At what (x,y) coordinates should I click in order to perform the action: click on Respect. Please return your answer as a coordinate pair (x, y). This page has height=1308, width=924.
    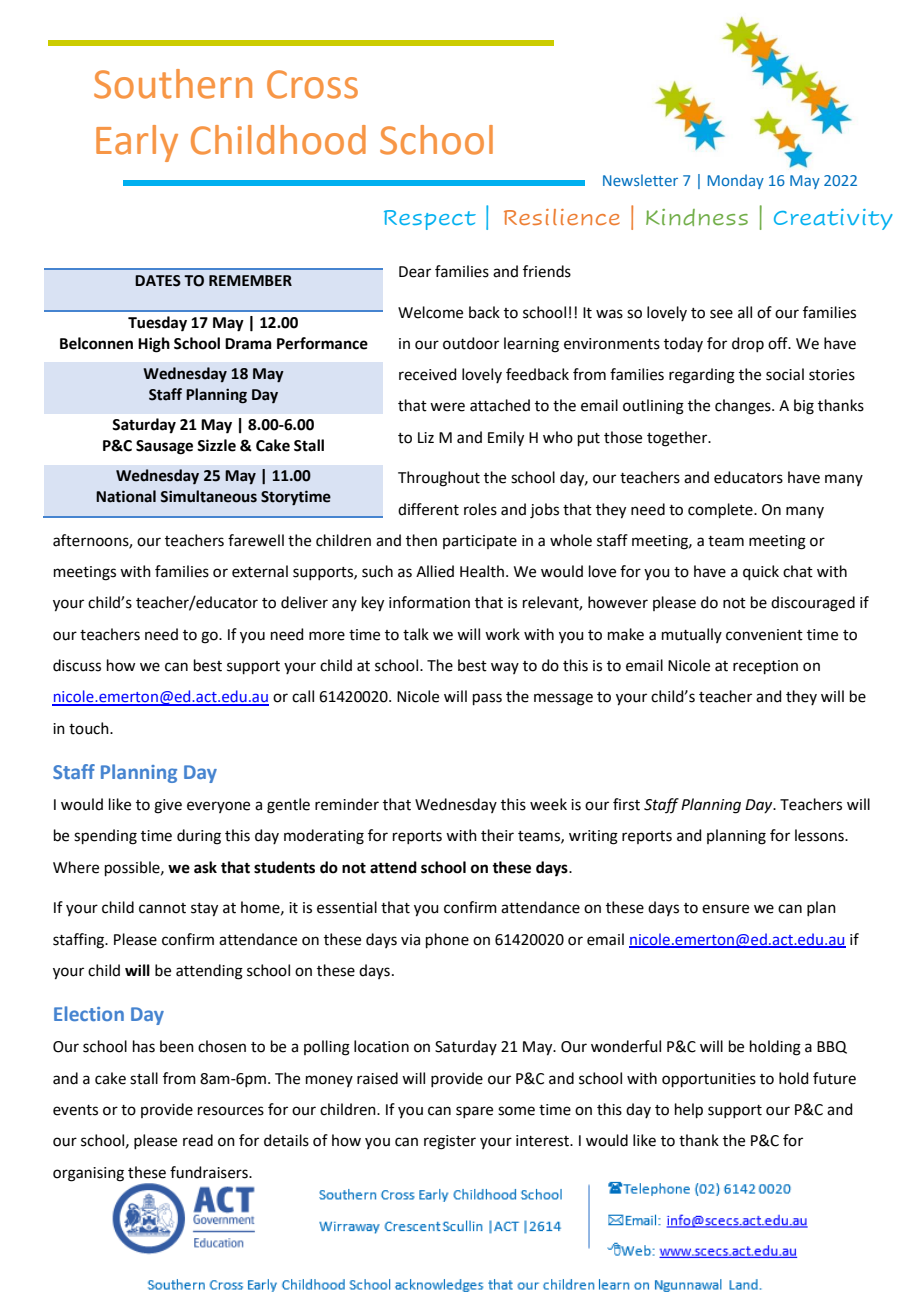
    Looking at the image, I should click on (430, 220).
